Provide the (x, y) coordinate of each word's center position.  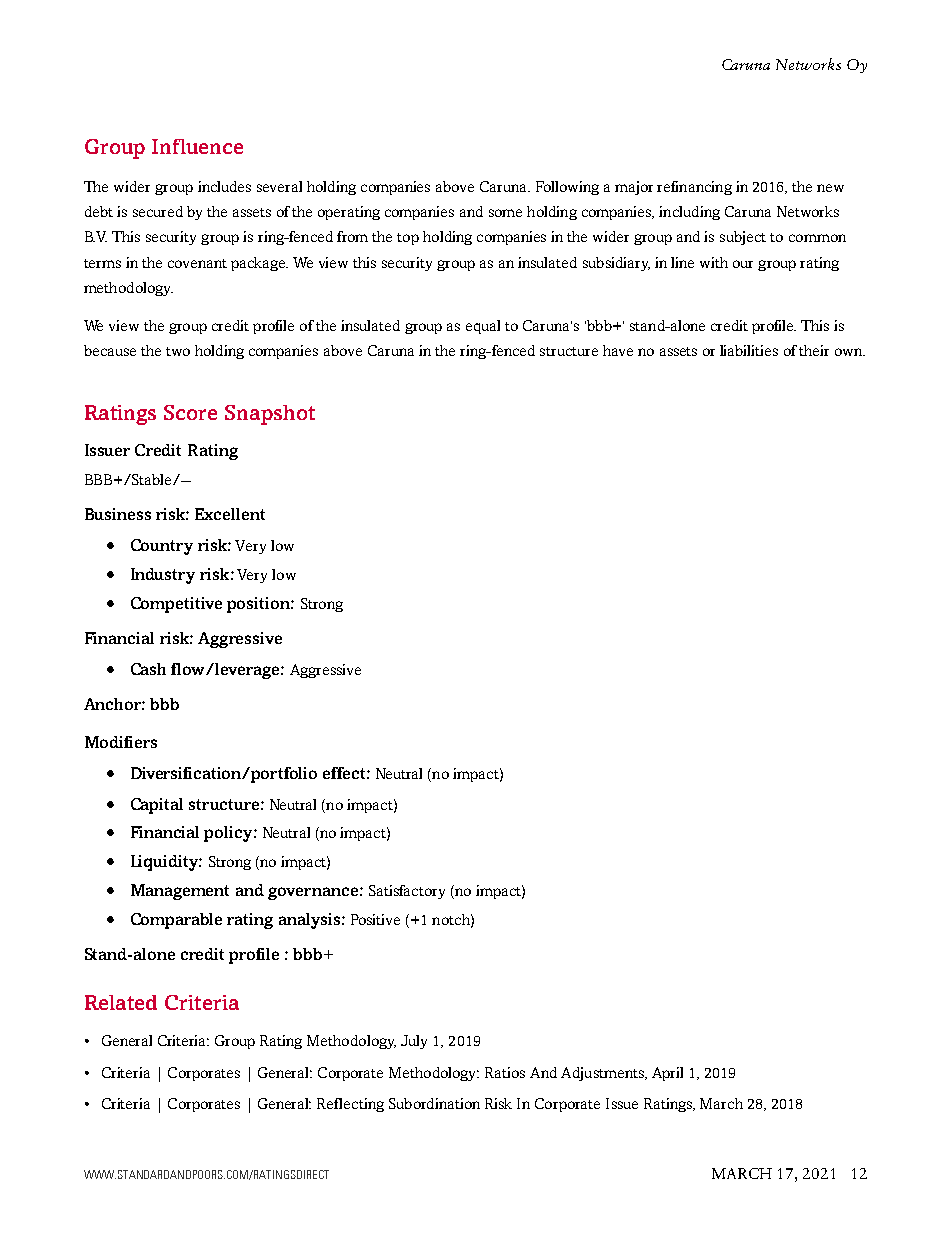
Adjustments (603, 1074)
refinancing (694, 188)
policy (229, 834)
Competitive (176, 605)
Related (121, 1002)
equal (483, 327)
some (505, 213)
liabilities (749, 350)
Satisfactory (407, 892)
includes (224, 186)
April (667, 1074)
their (814, 350)
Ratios (505, 1072)
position (259, 605)
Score (190, 412)
